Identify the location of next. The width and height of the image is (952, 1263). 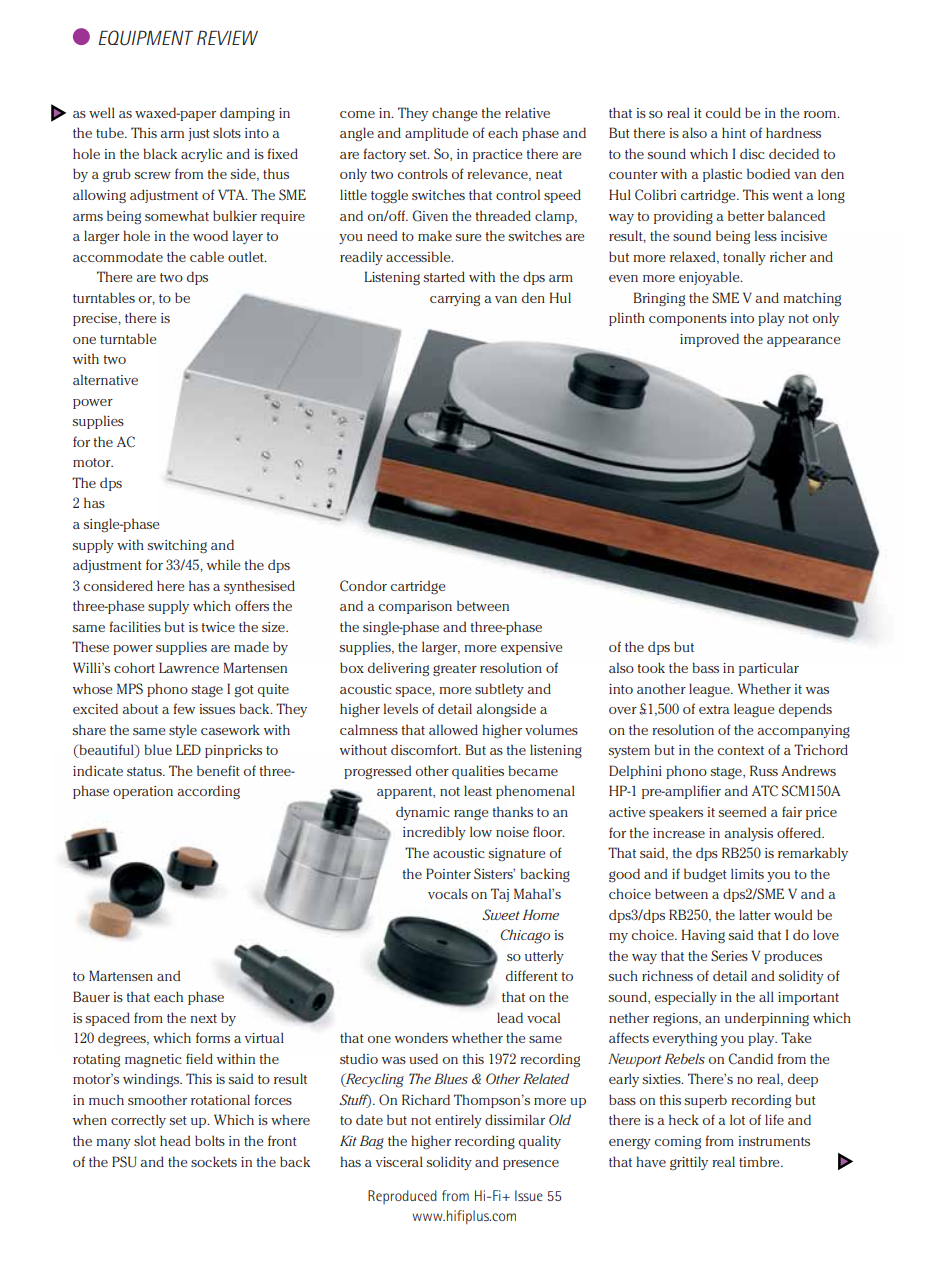
(204, 1018).
